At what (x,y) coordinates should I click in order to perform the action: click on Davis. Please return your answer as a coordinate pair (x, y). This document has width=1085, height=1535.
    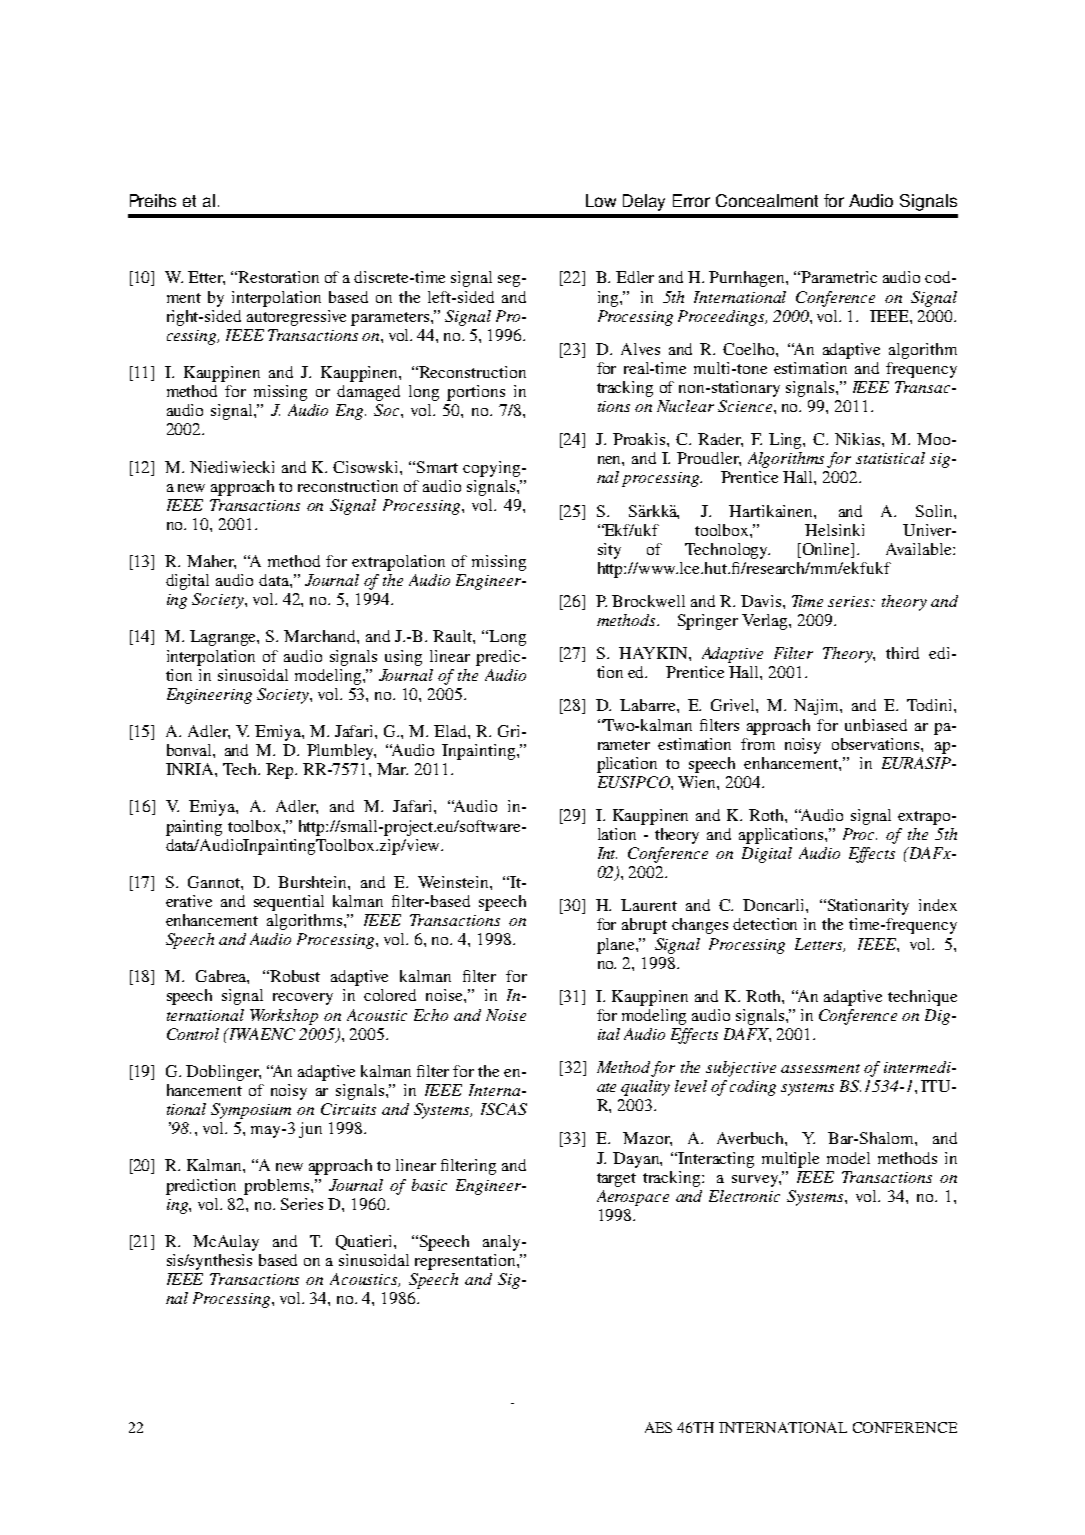
    Looking at the image, I should click on (762, 601).
